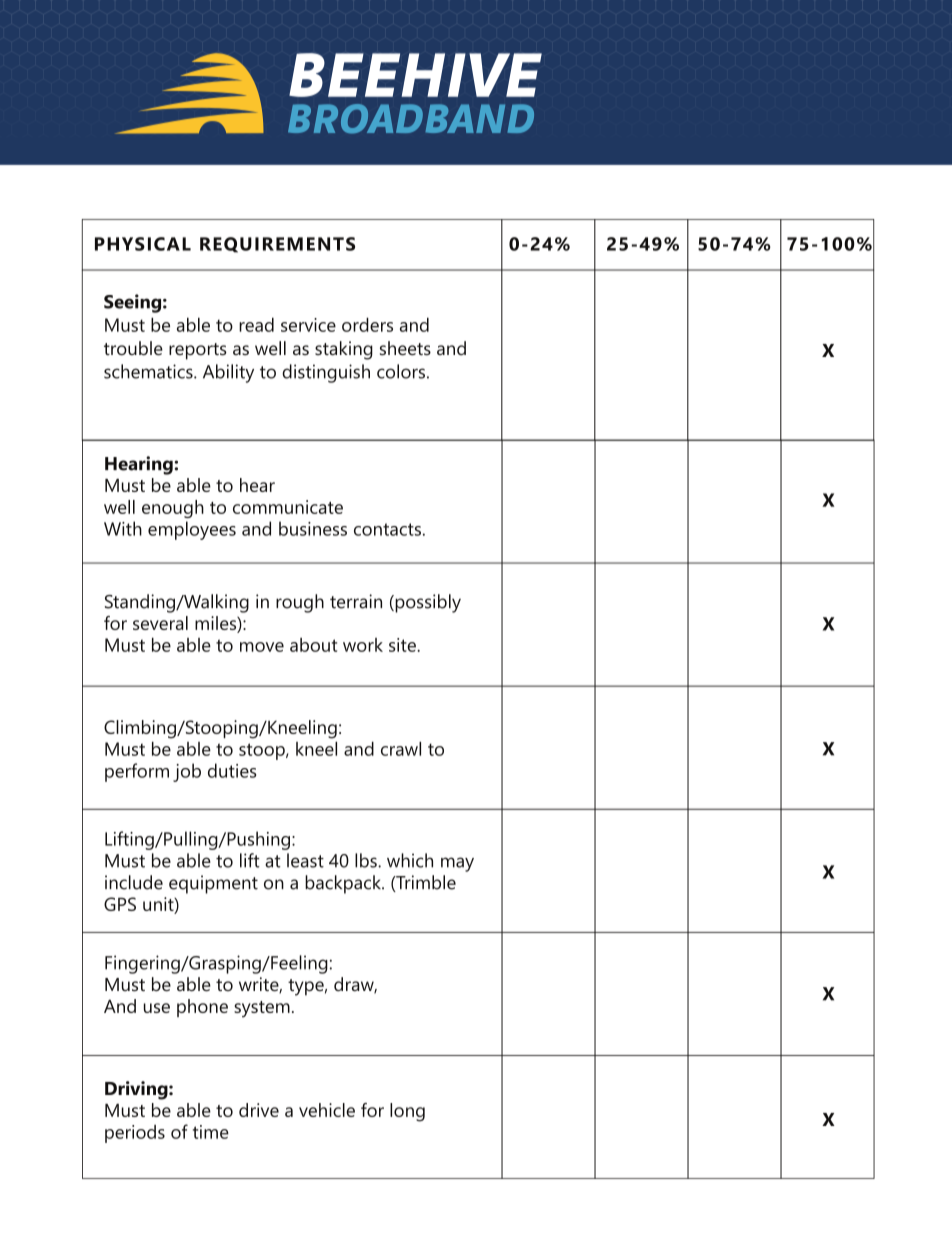 This page has height=1233, width=952. I want to click on GPS, so click(120, 904).
